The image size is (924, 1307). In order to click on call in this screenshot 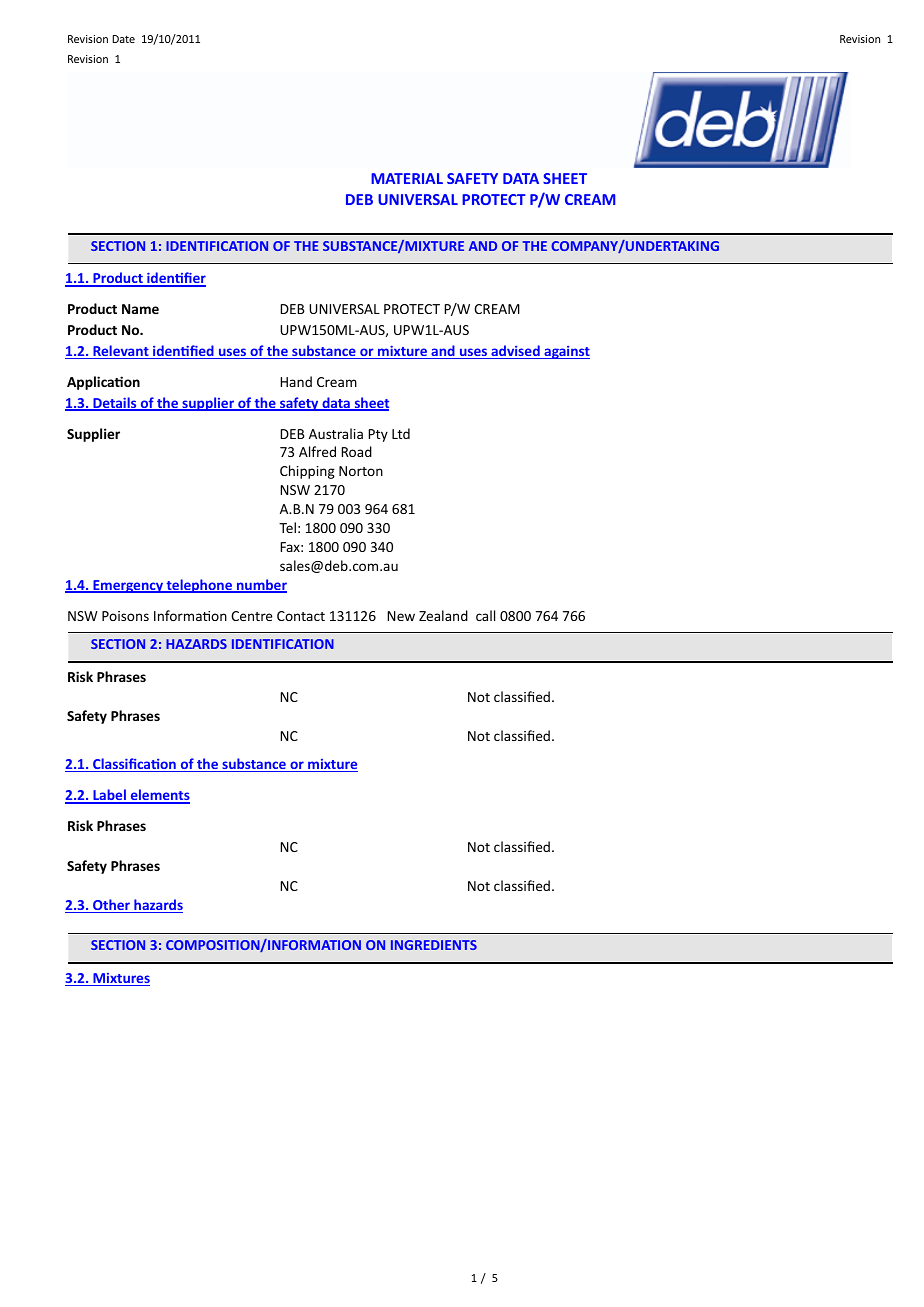, I will do `click(485, 615)`.
